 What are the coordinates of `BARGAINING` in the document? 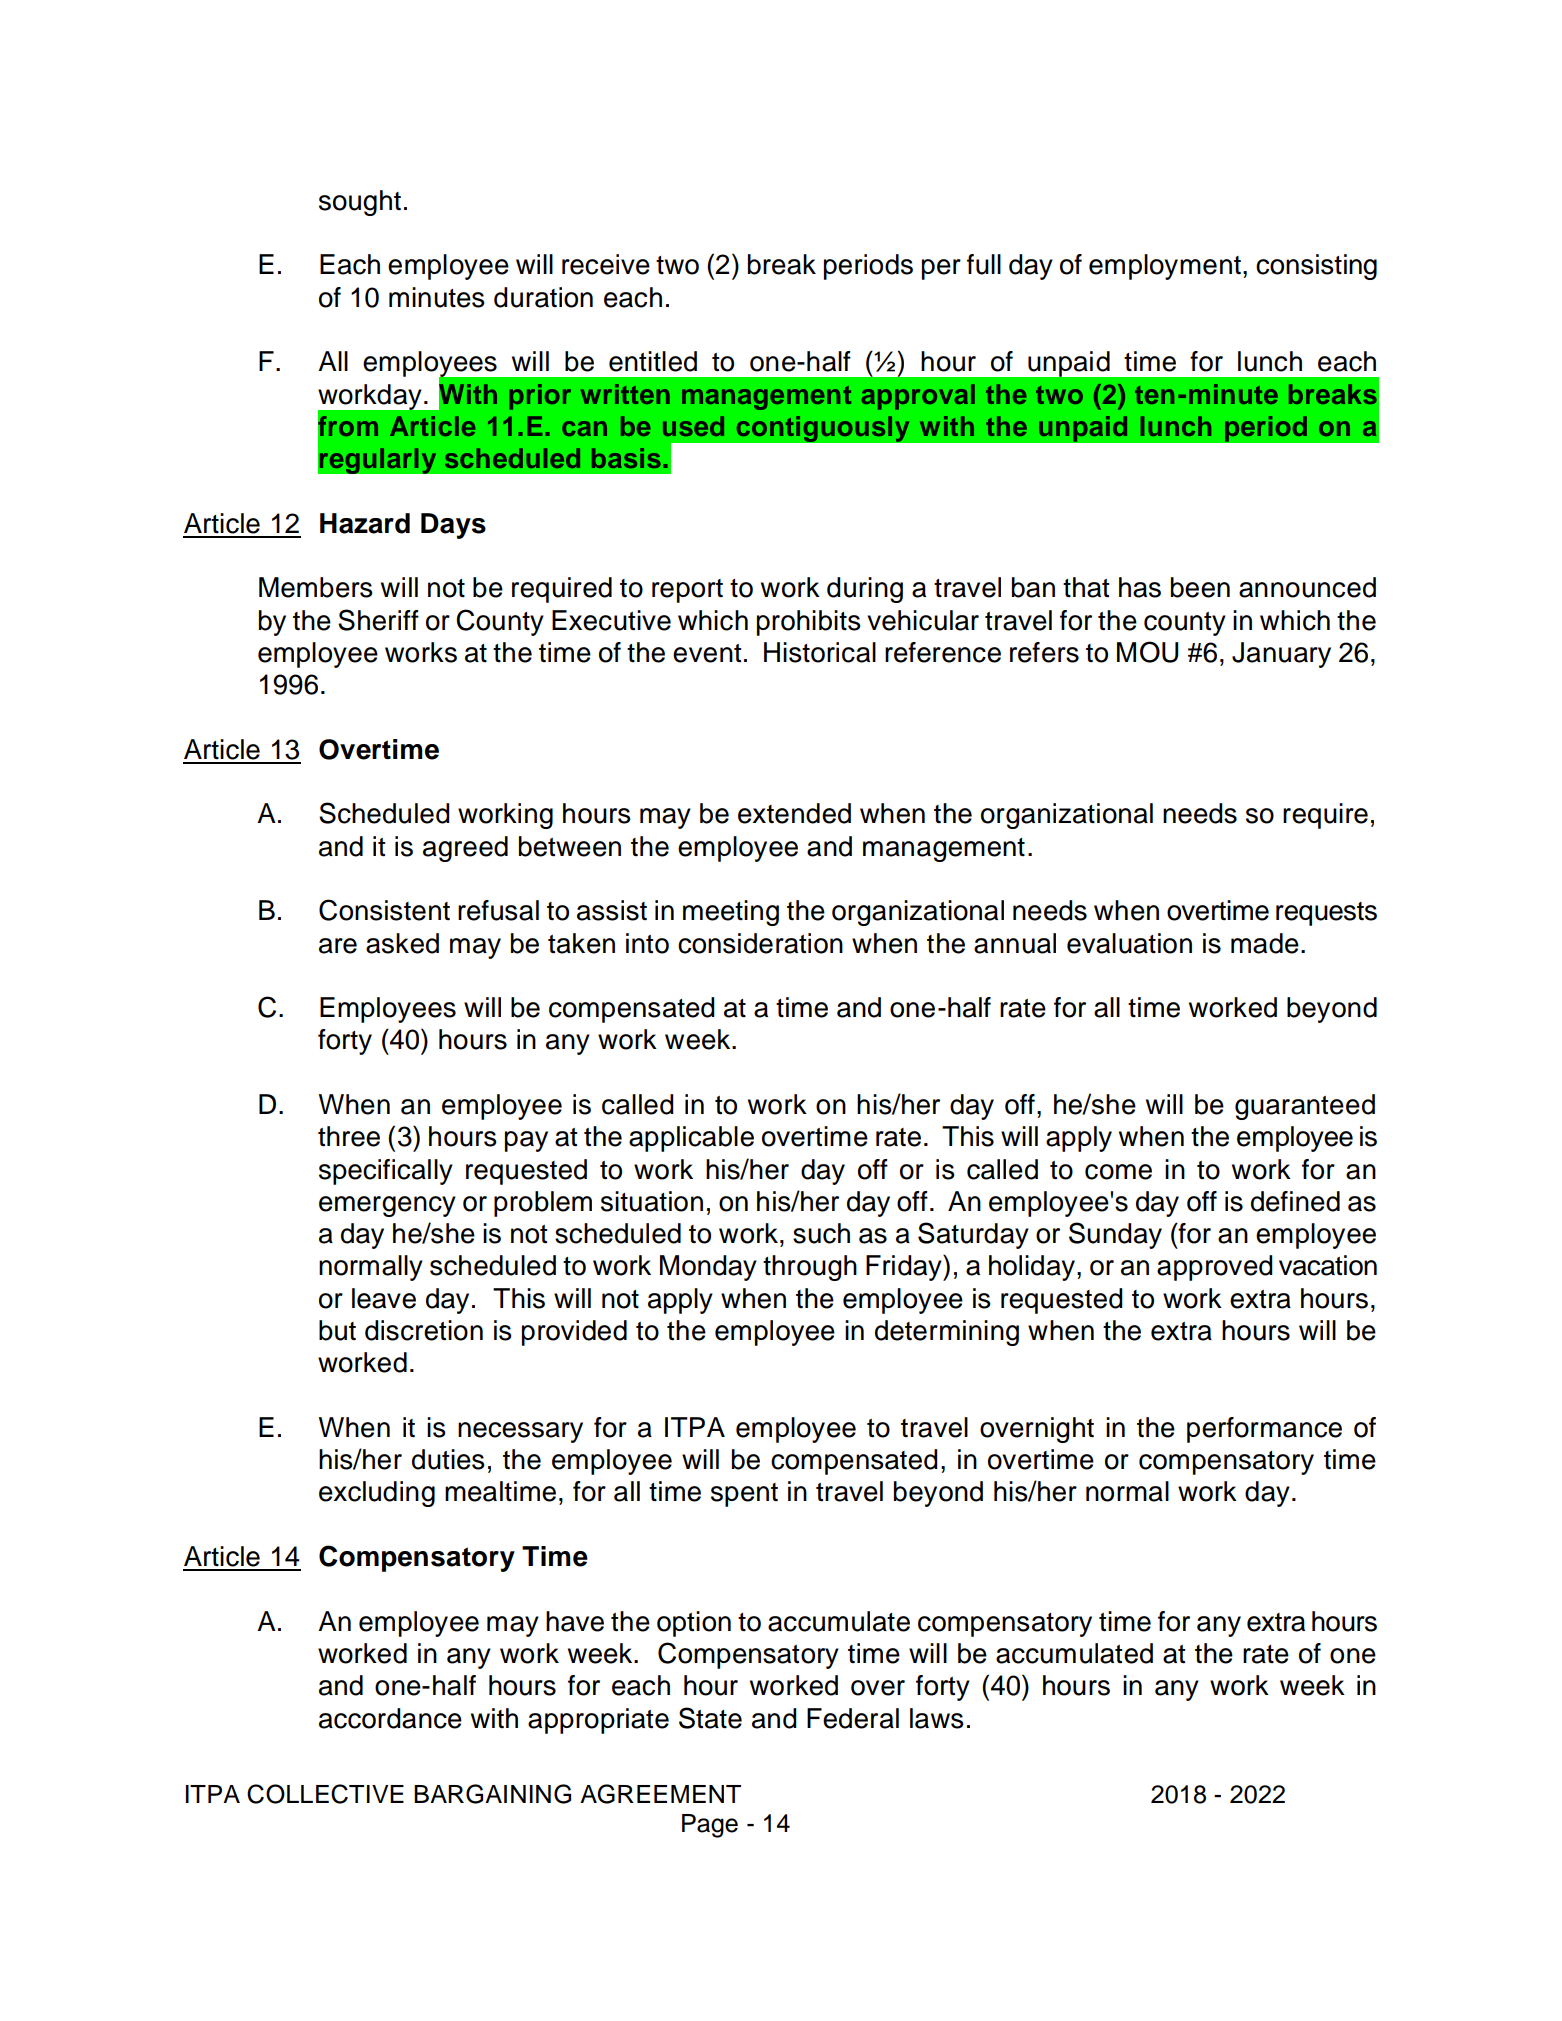 It's located at (492, 1794).
